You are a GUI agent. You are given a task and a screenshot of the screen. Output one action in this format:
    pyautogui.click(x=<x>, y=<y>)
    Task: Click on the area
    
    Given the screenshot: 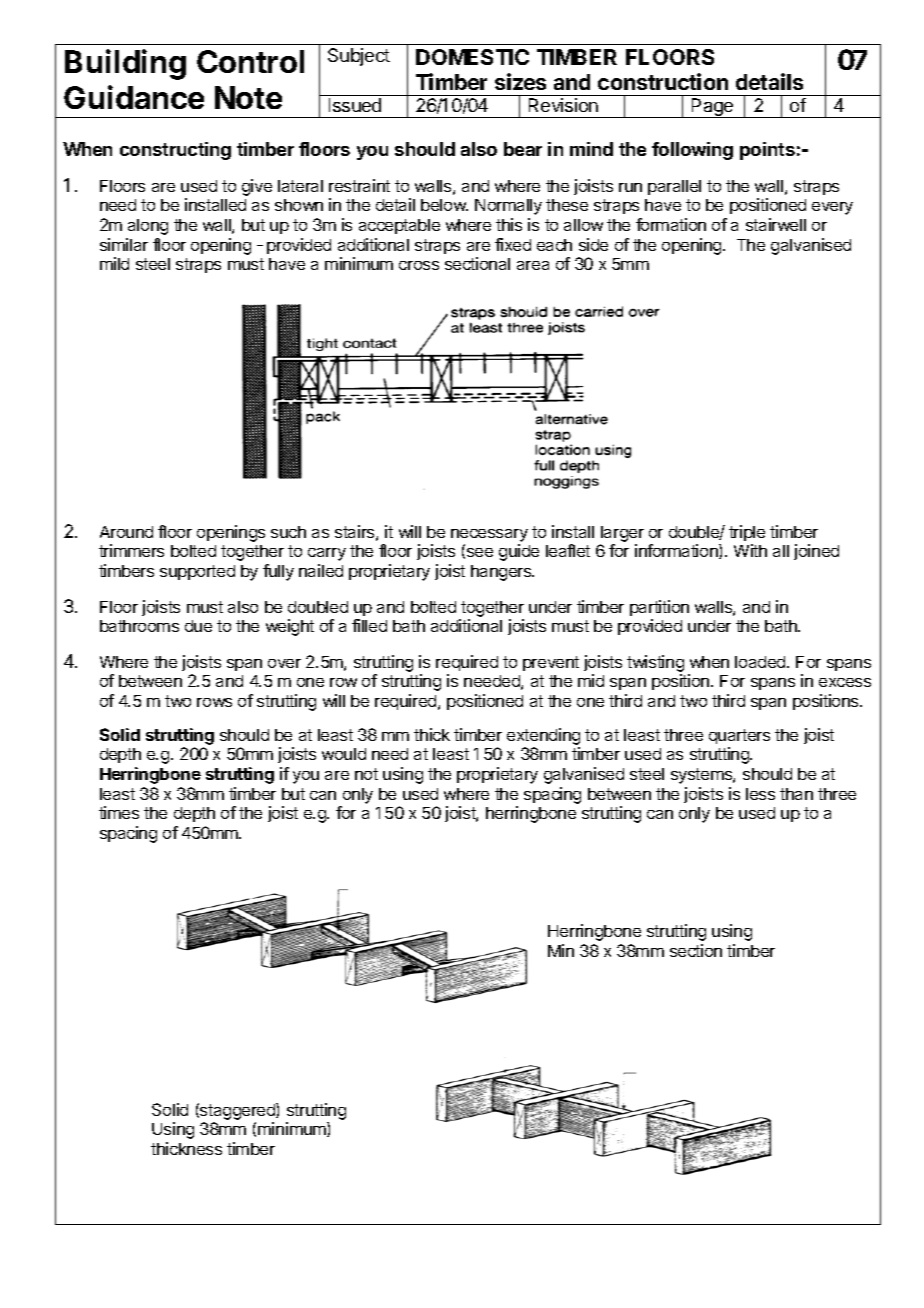 What is the action you would take?
    pyautogui.click(x=533, y=265)
